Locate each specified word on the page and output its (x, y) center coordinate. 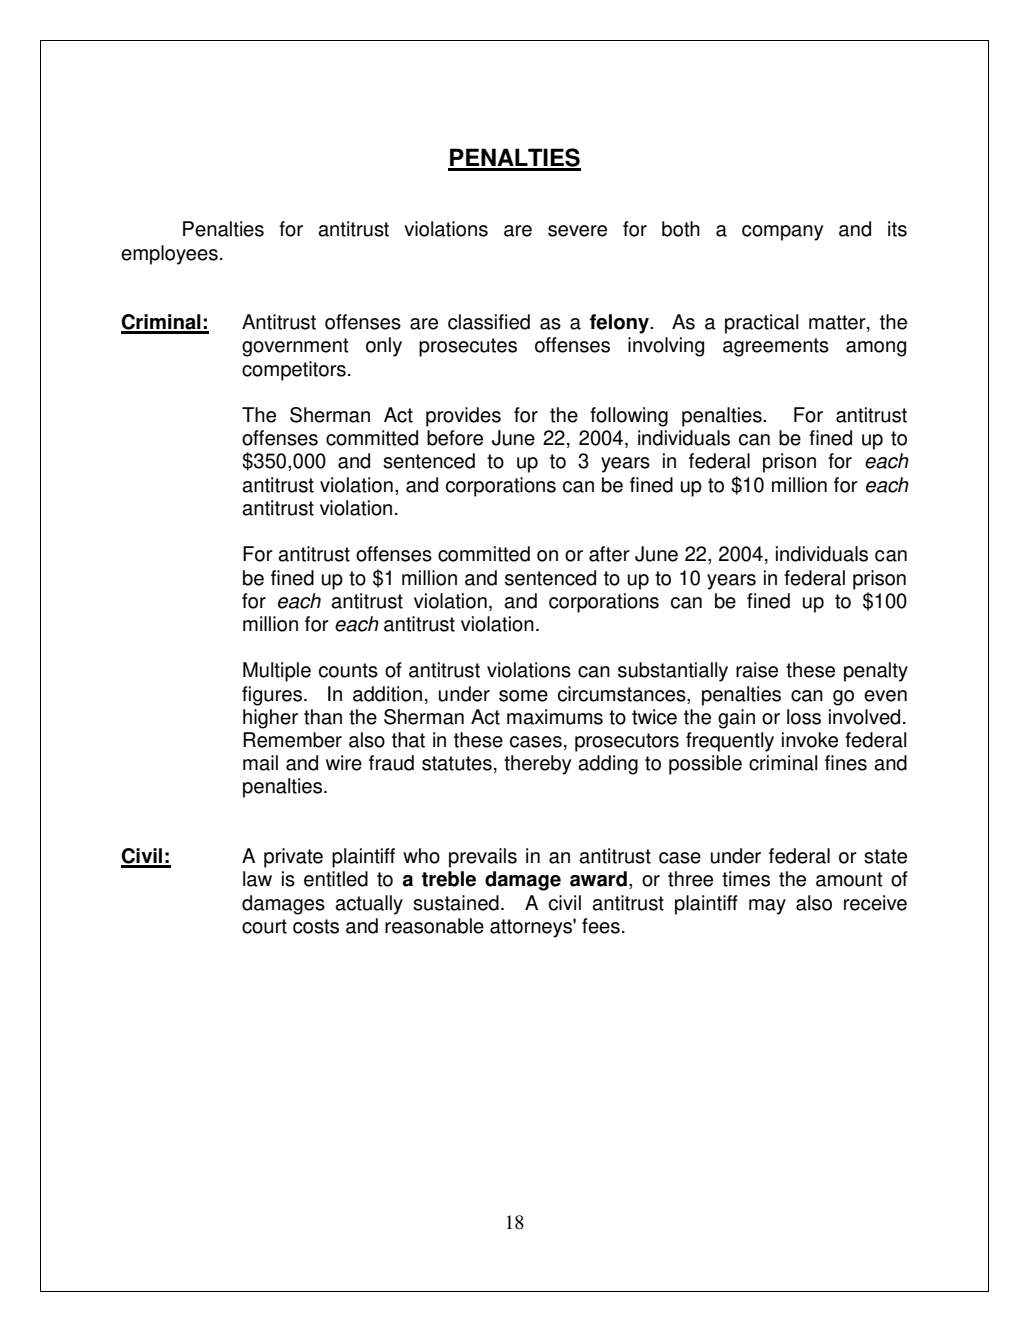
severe (577, 231)
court (264, 926)
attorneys (532, 928)
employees (169, 255)
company (782, 233)
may (767, 907)
